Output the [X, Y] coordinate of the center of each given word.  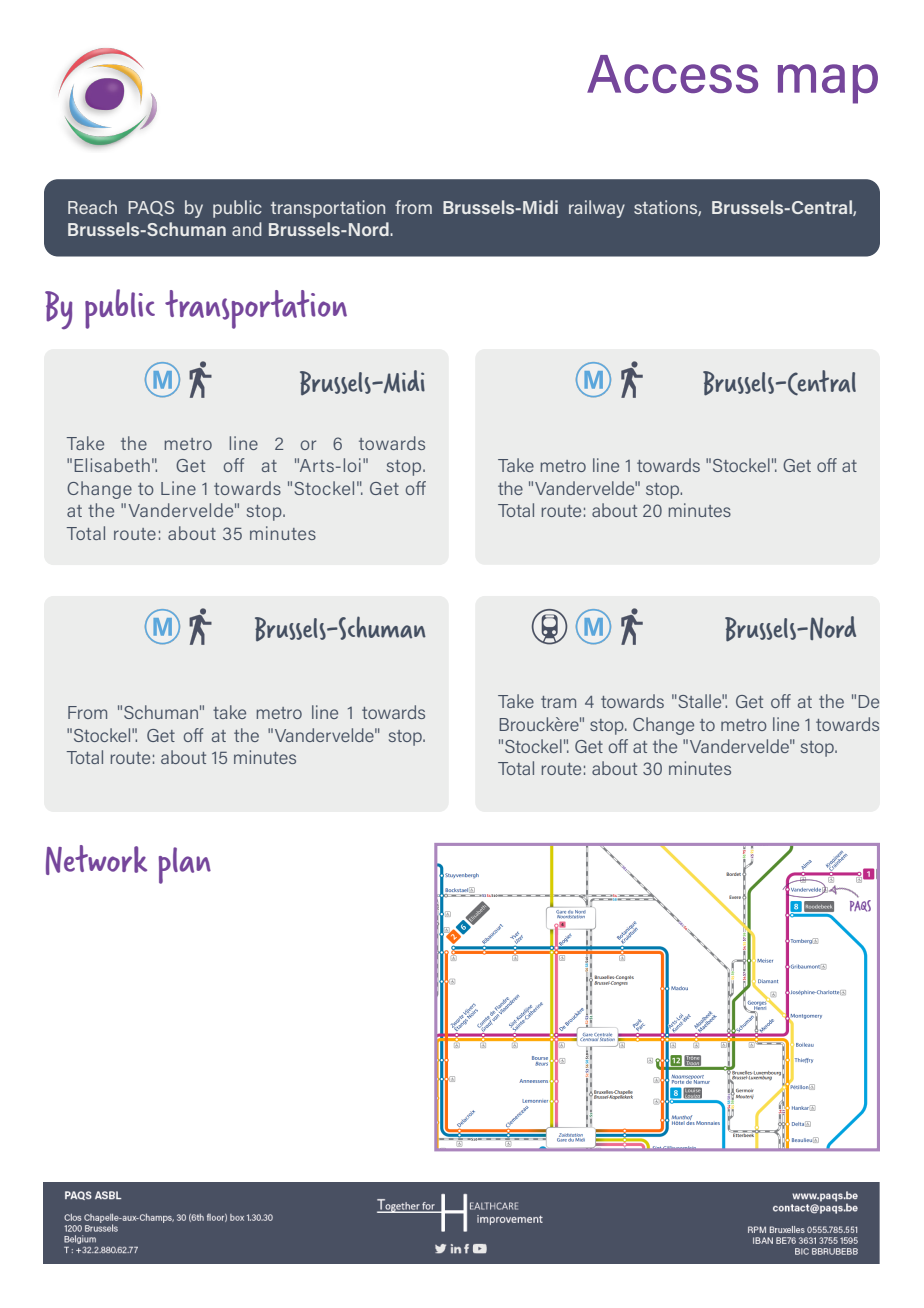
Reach [92, 207]
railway [597, 209]
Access [672, 74]
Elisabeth [112, 465]
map [828, 84]
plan [185, 865]
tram [558, 702]
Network [96, 860]
